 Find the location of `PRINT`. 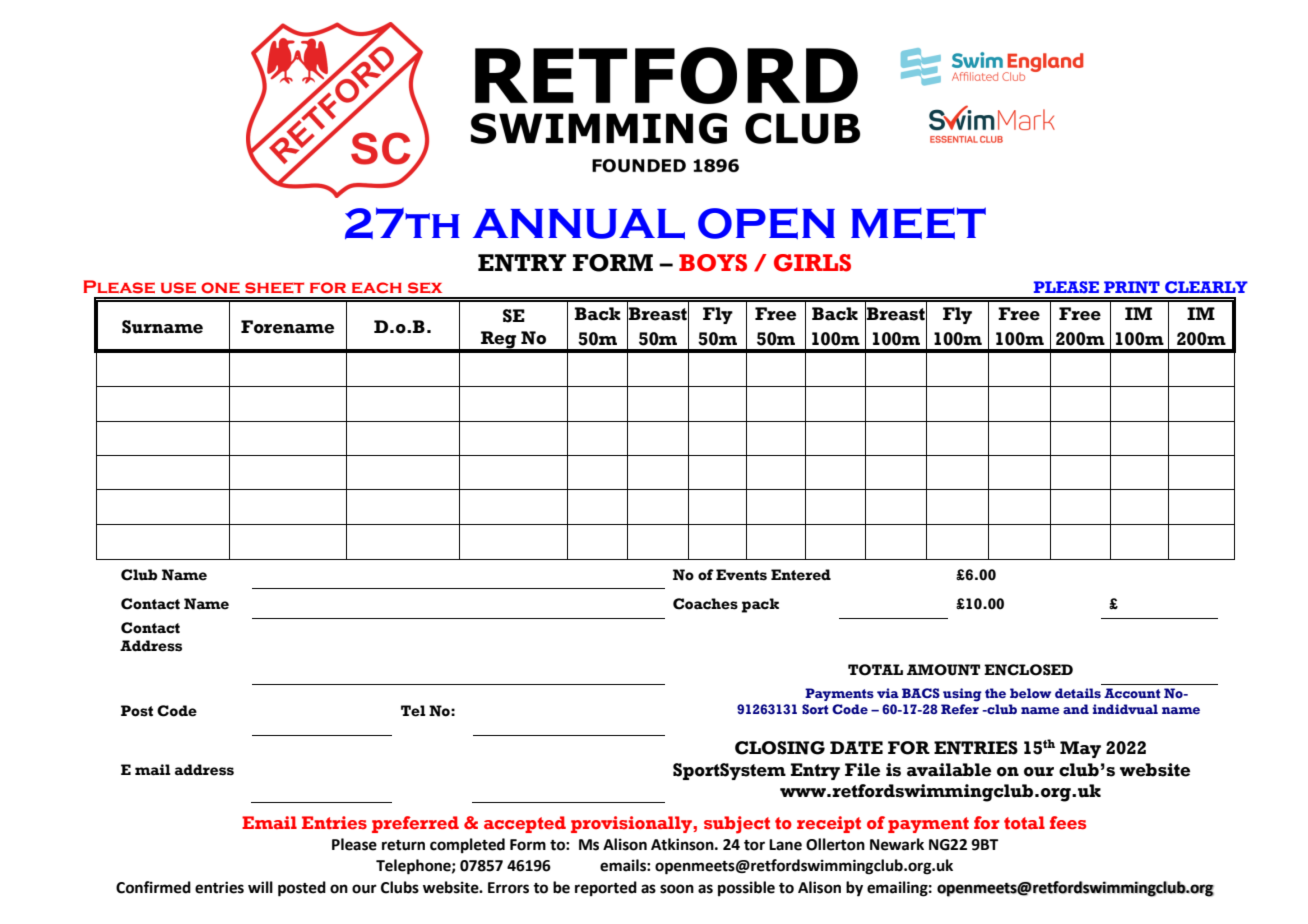

PRINT is located at coordinates (1132, 287).
